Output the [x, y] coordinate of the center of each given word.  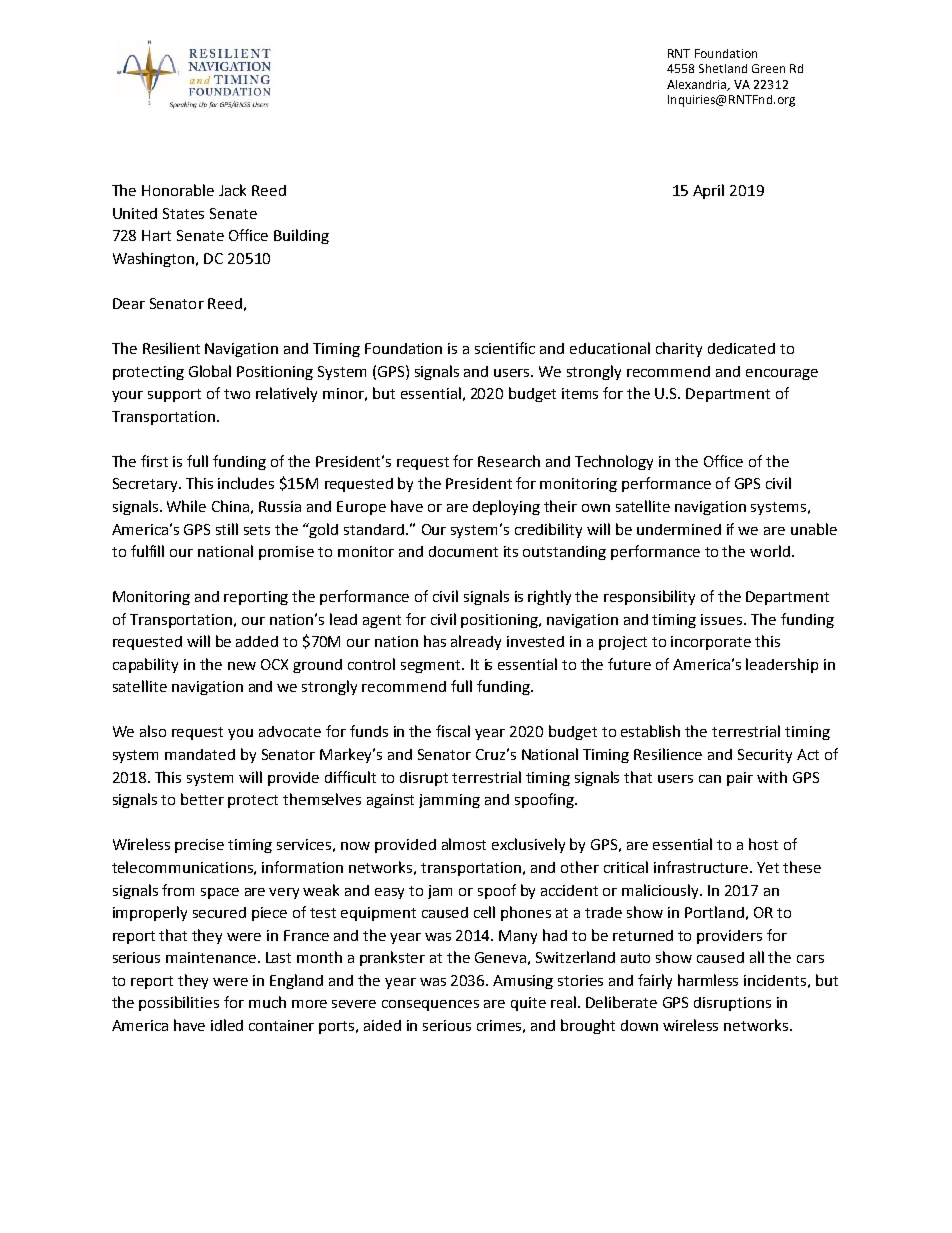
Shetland [723, 68]
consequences [430, 1005]
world [770, 551]
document [463, 551]
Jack [232, 190]
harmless [708, 980]
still [227, 529]
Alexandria [698, 85]
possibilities [179, 1003]
